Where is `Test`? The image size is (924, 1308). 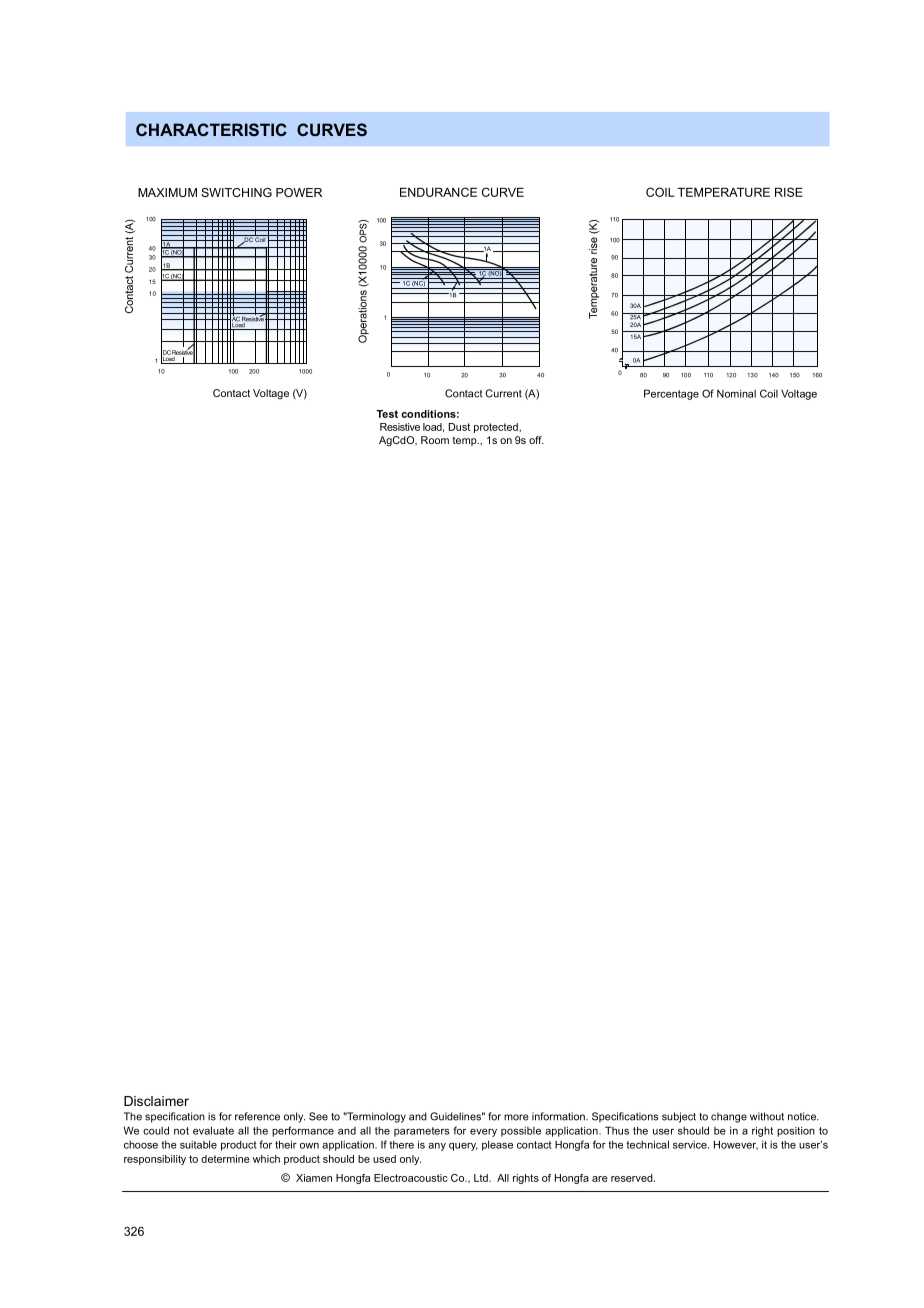
Test is located at coordinates (387, 414).
